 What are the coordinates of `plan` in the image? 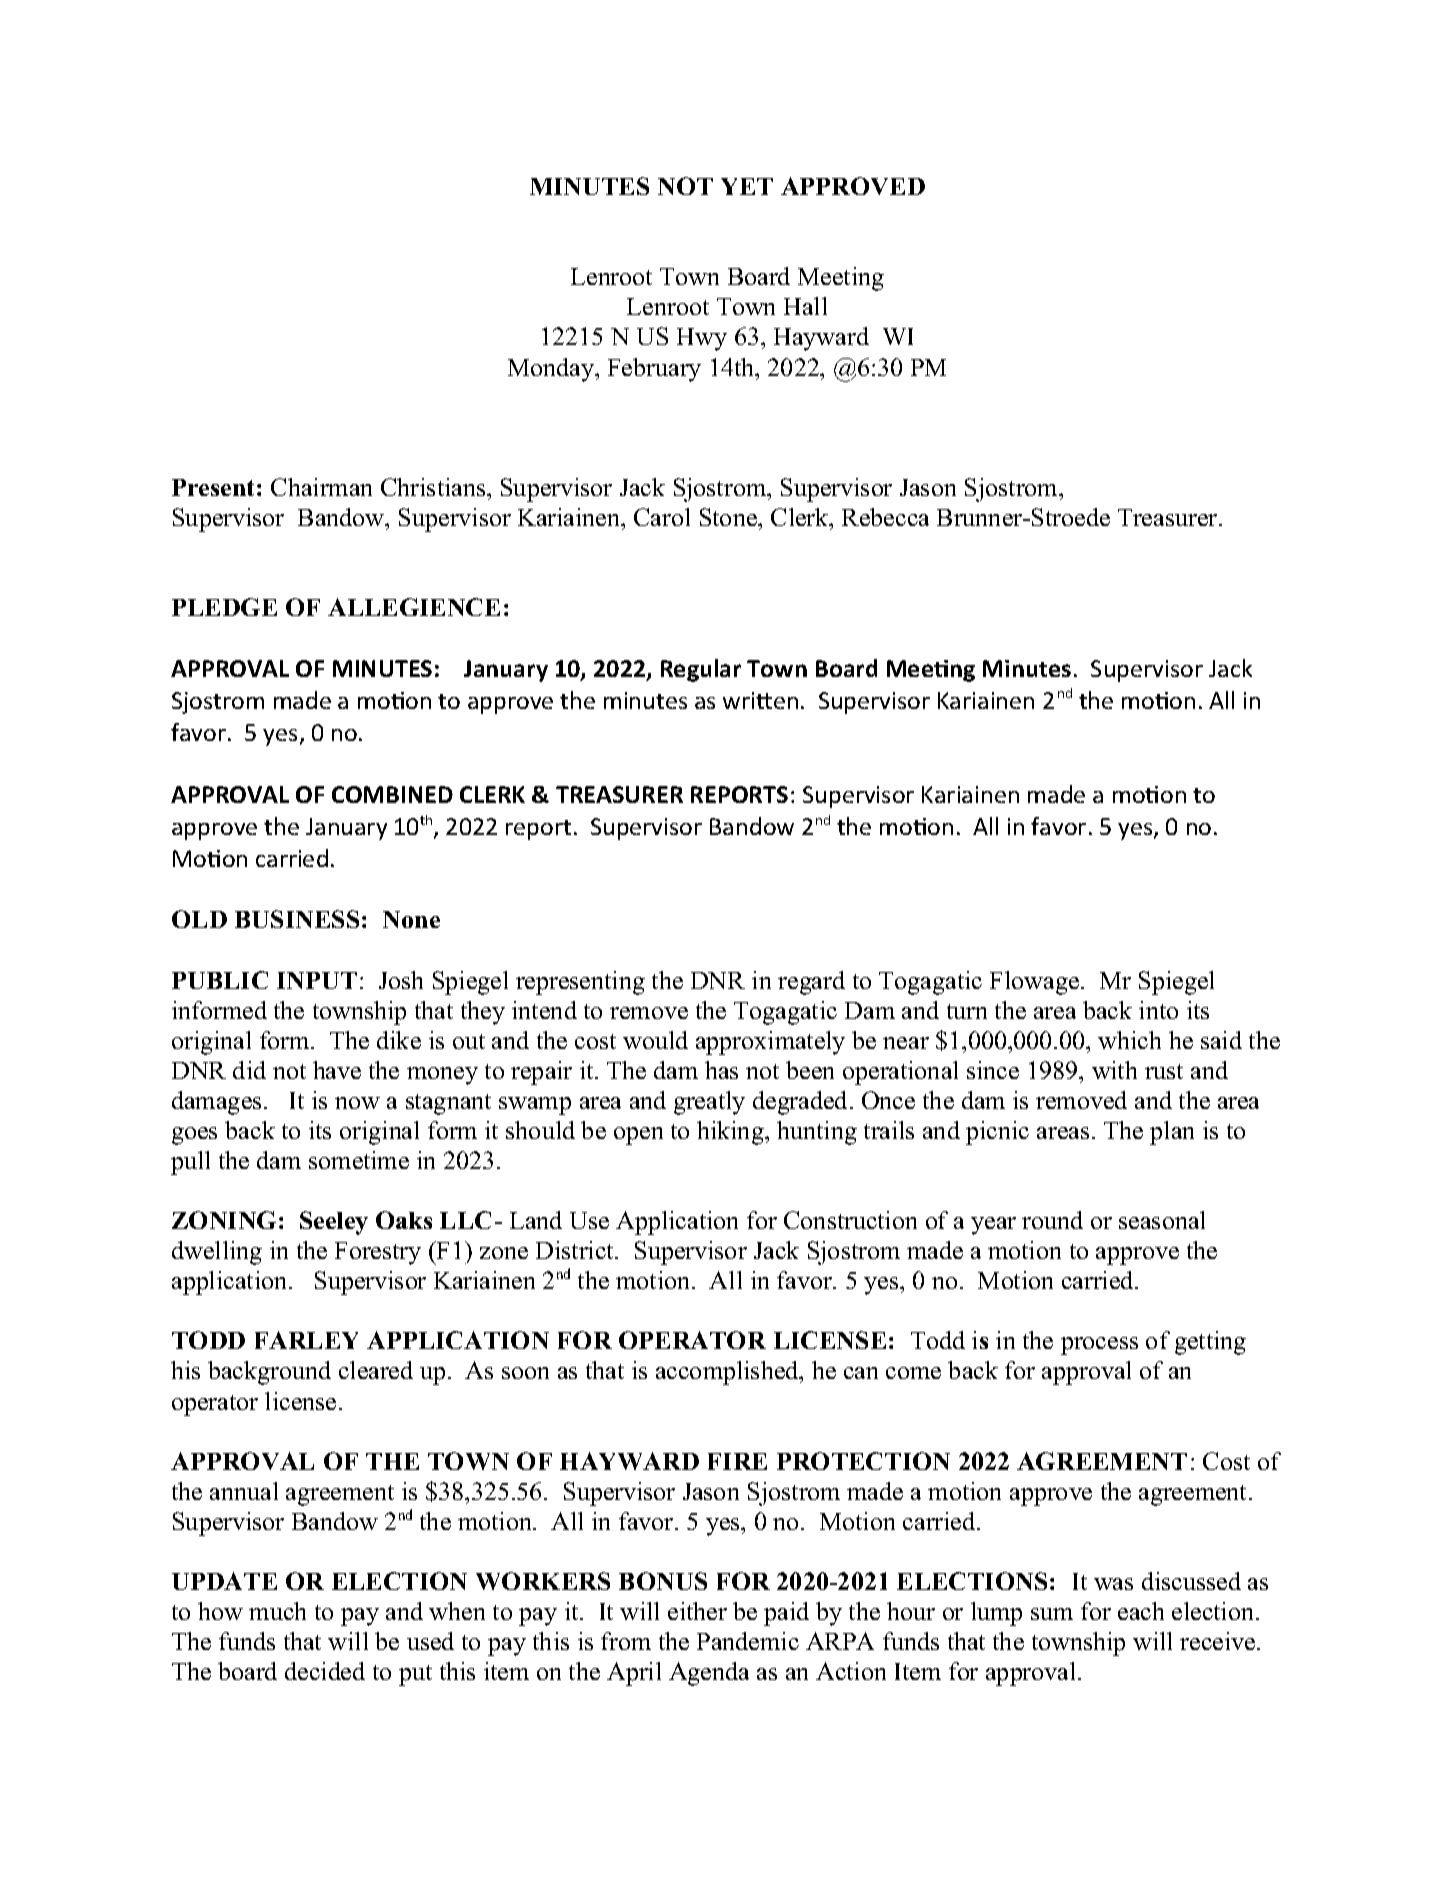 It's located at (1172, 1133).
